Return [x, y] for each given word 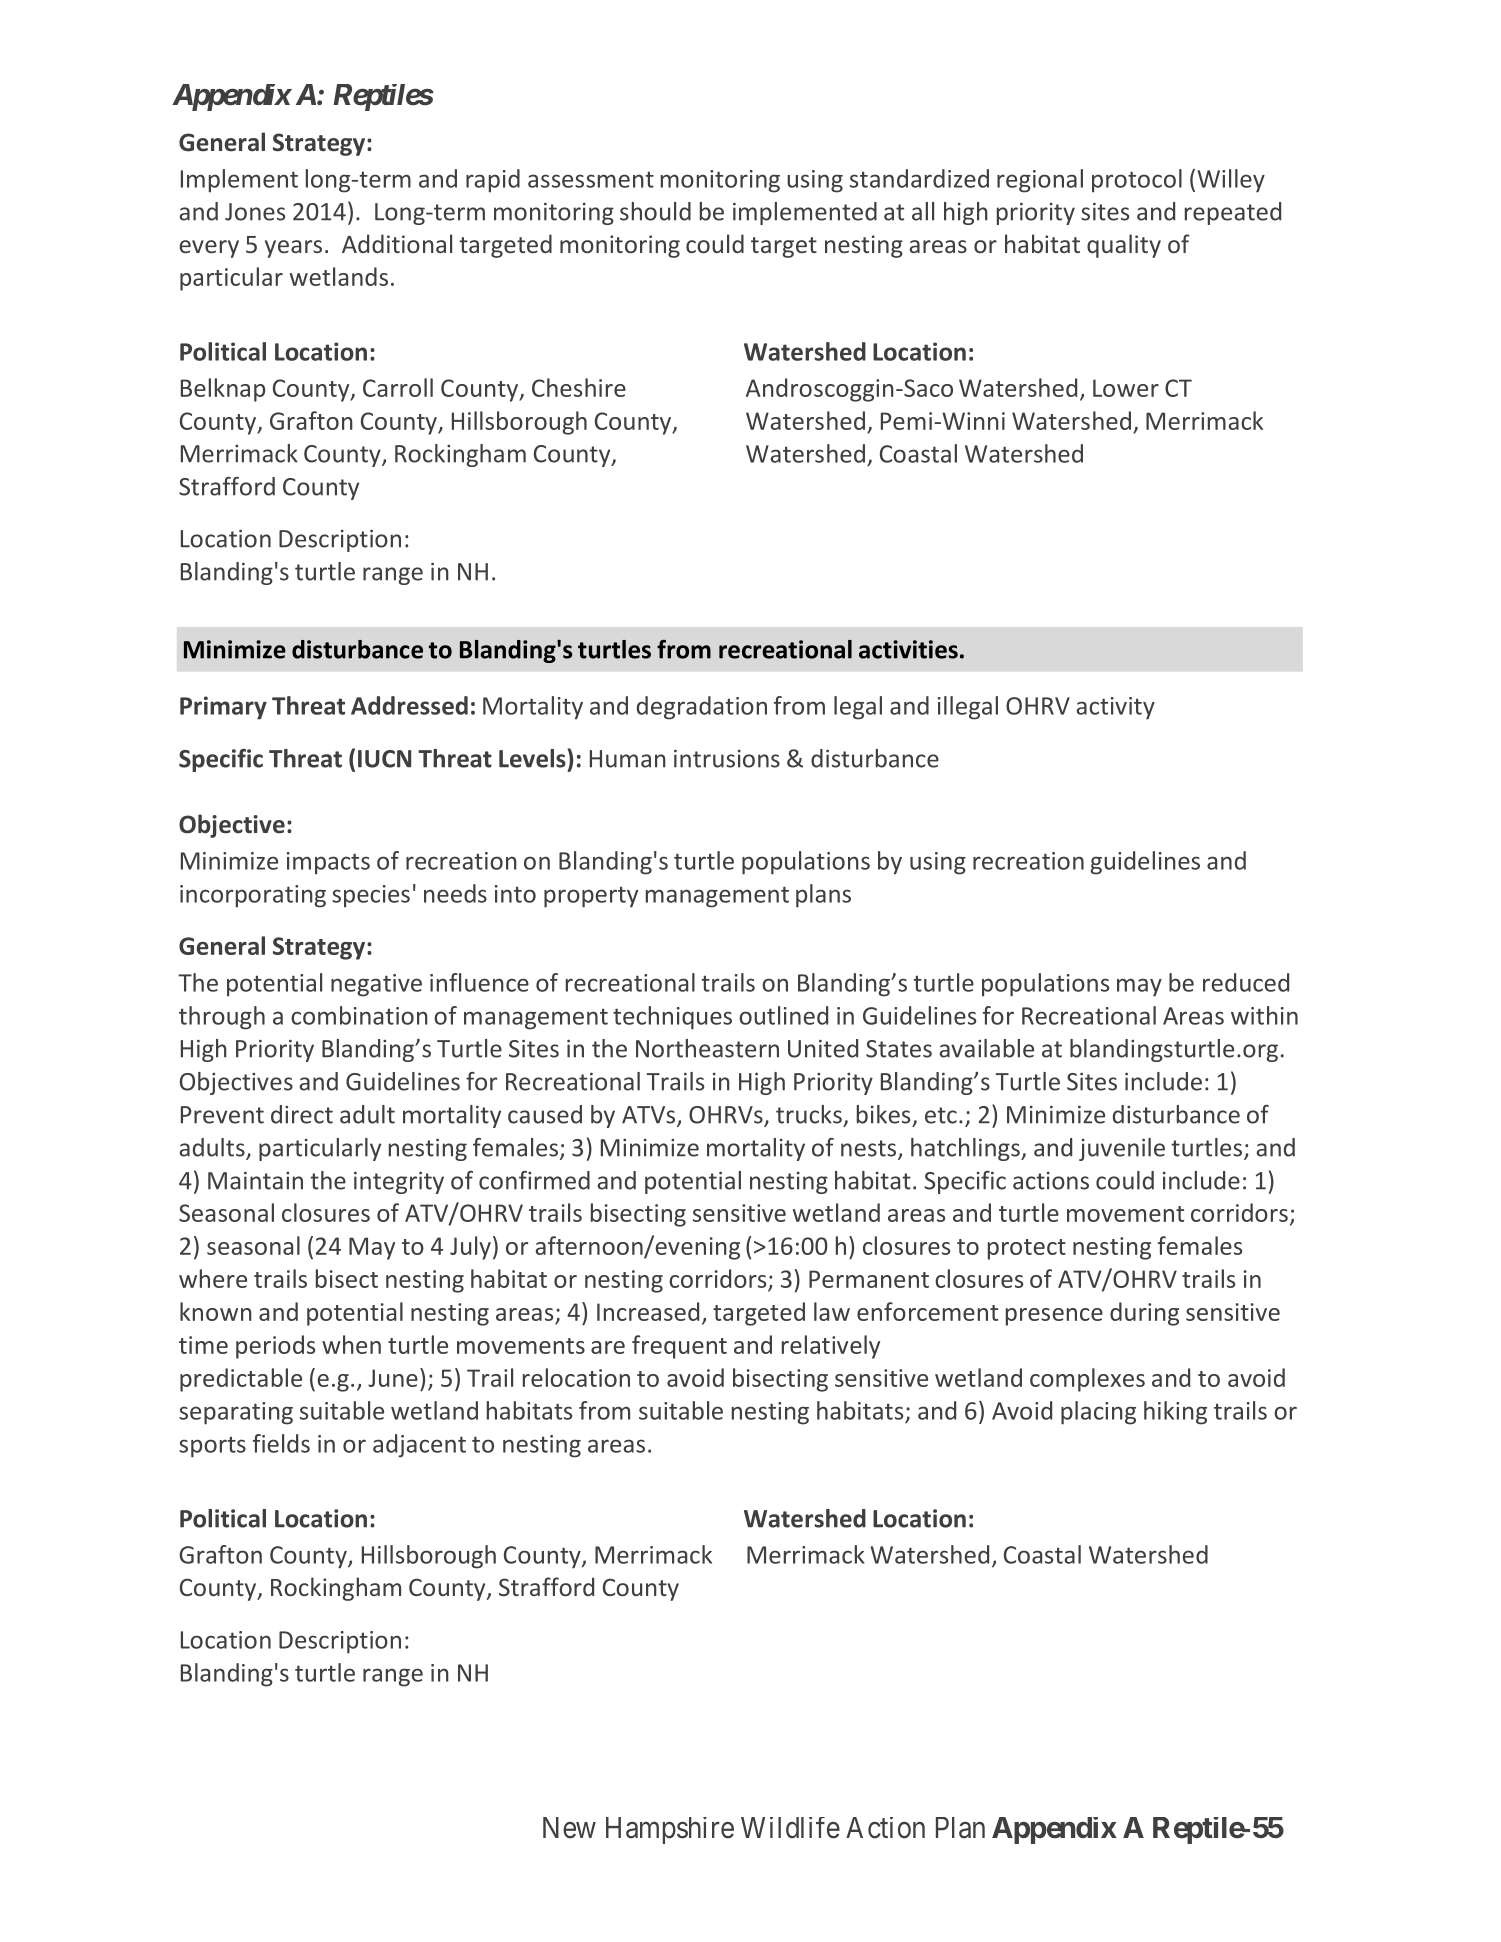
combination [359, 1015]
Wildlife [790, 1828]
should [655, 211]
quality [1124, 246]
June [393, 1378]
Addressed [409, 705]
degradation [702, 708]
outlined [783, 1015]
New [569, 1828]
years [293, 249]
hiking [1175, 1413]
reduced [1246, 982]
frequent [679, 1347]
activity [1116, 708]
